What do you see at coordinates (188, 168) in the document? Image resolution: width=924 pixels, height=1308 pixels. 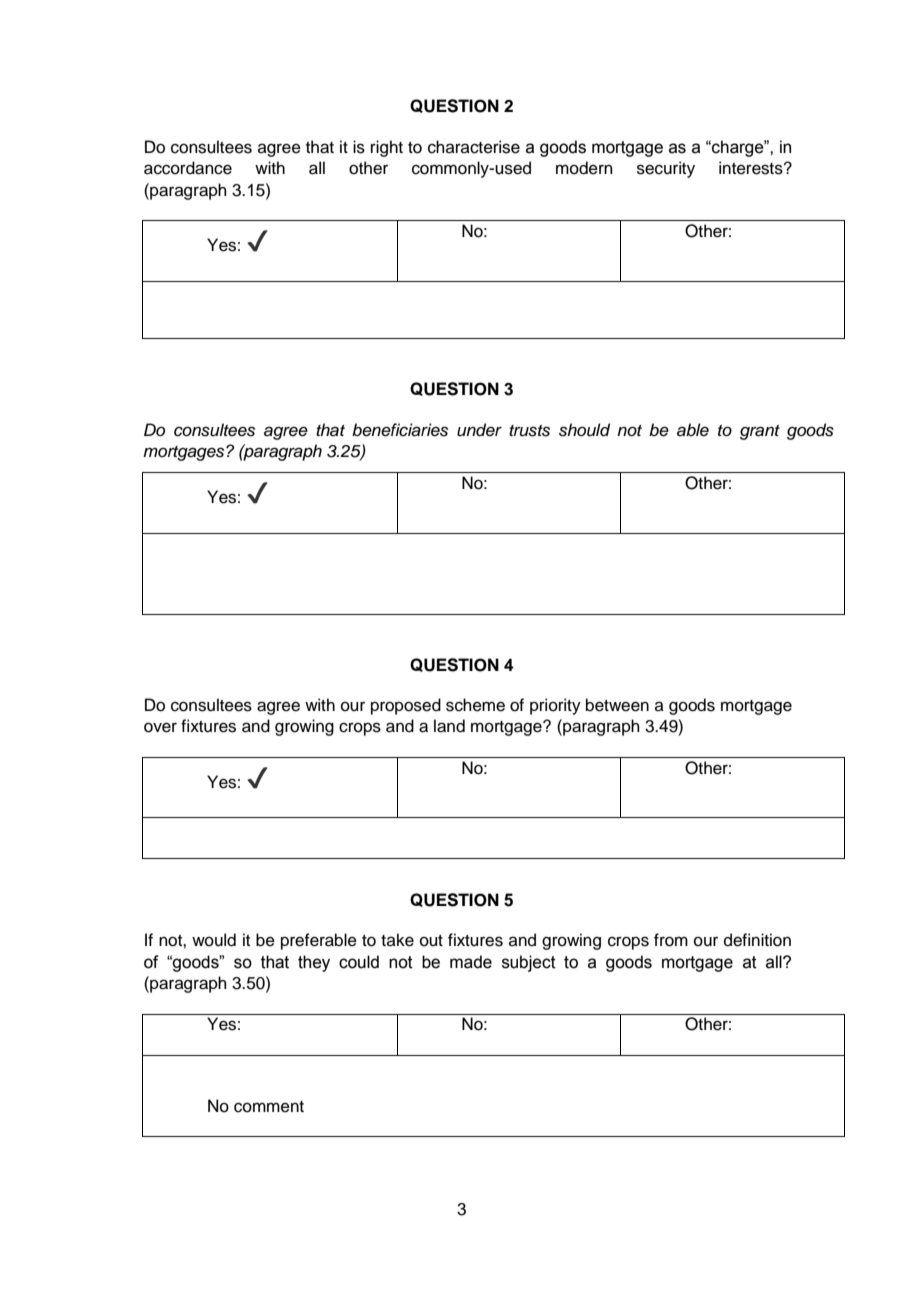 I see `accordance` at bounding box center [188, 168].
